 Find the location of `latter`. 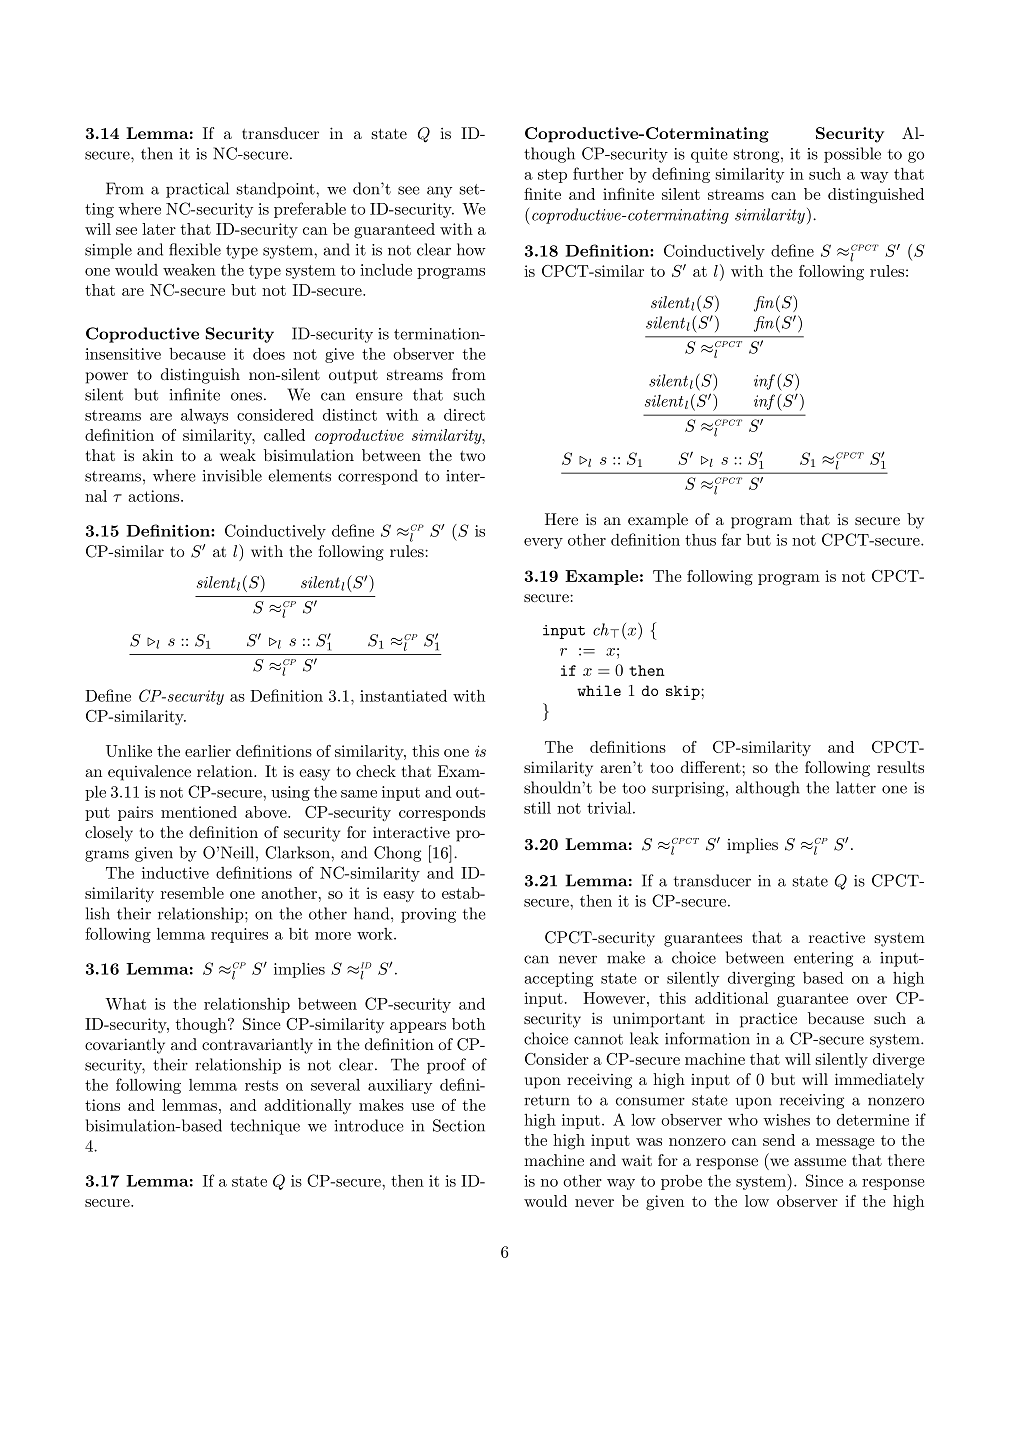

latter is located at coordinates (856, 787).
